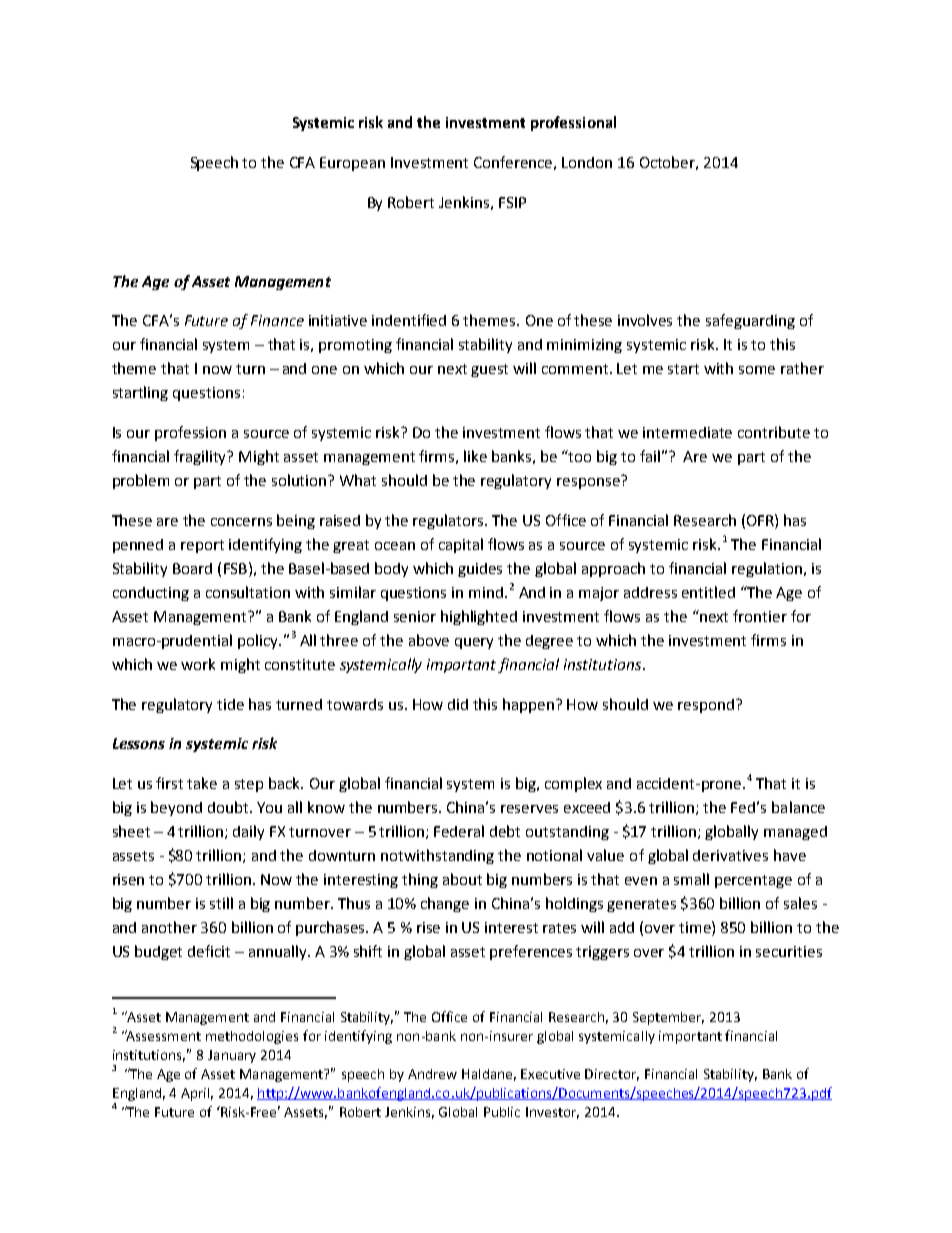 The width and height of the document is (952, 1233). Describe the element at coordinates (750, 321) in the document. I see `safeguarding` at that location.
